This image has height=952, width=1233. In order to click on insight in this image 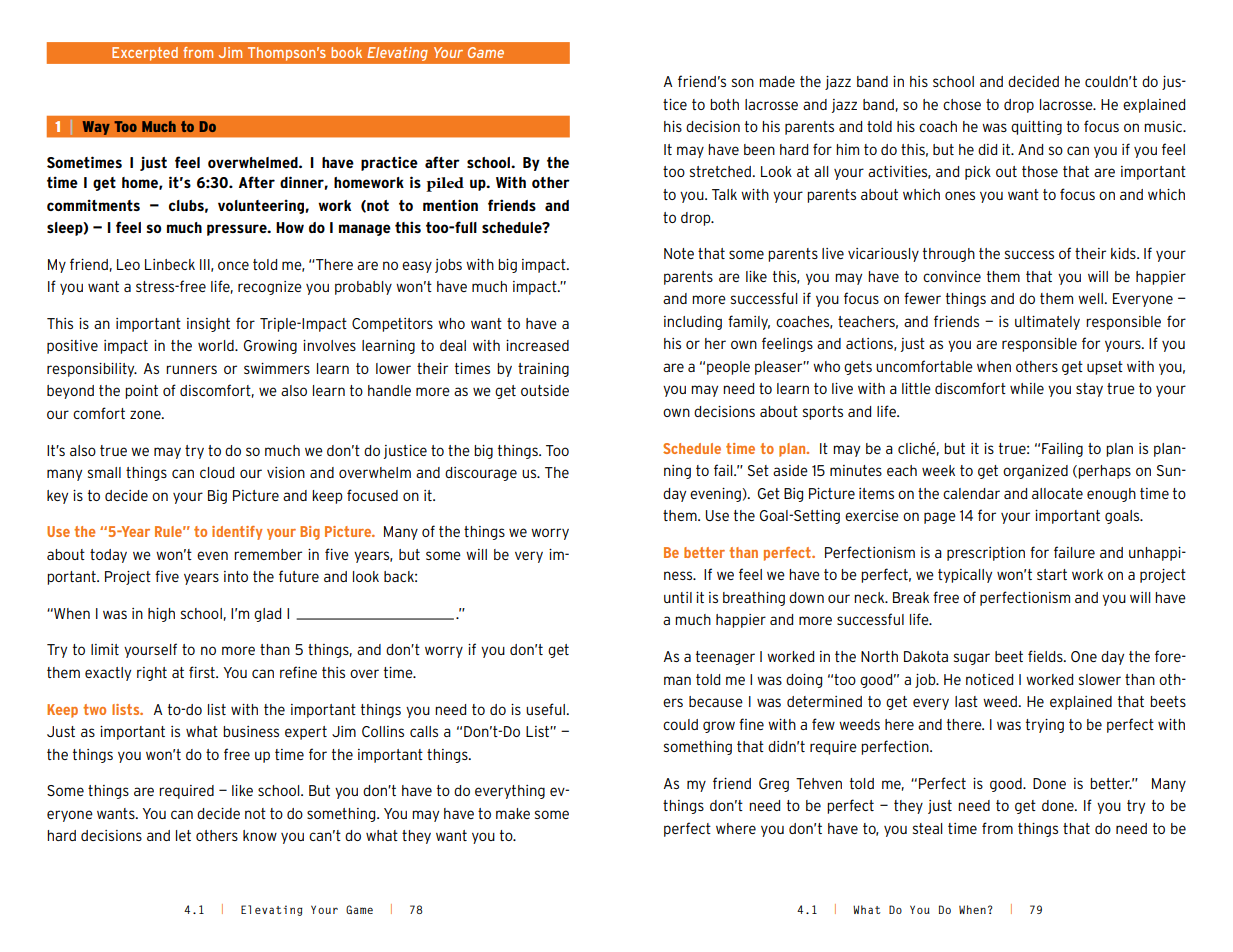, I will do `click(208, 325)`.
